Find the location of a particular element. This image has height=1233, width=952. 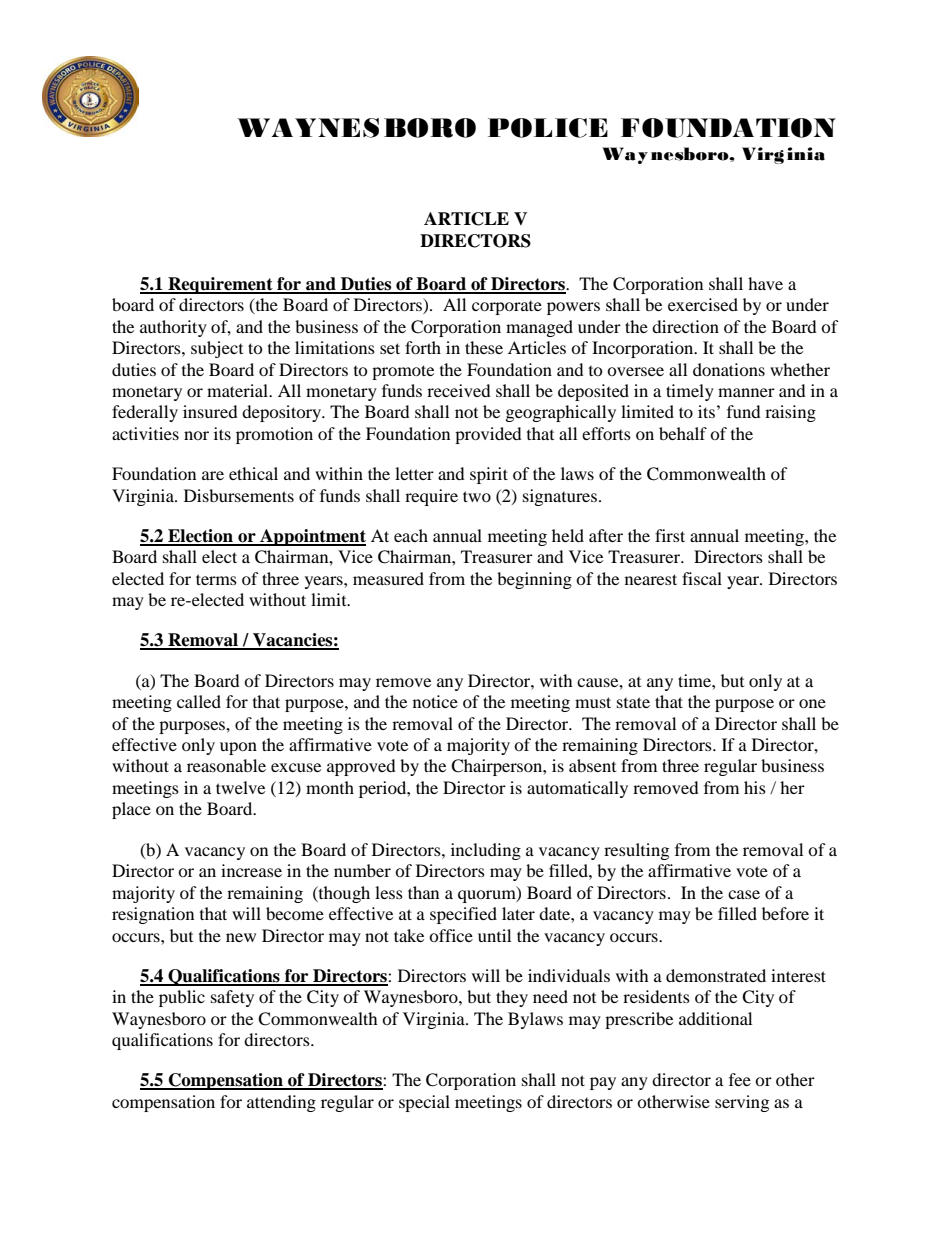

authority is located at coordinates (173, 328).
